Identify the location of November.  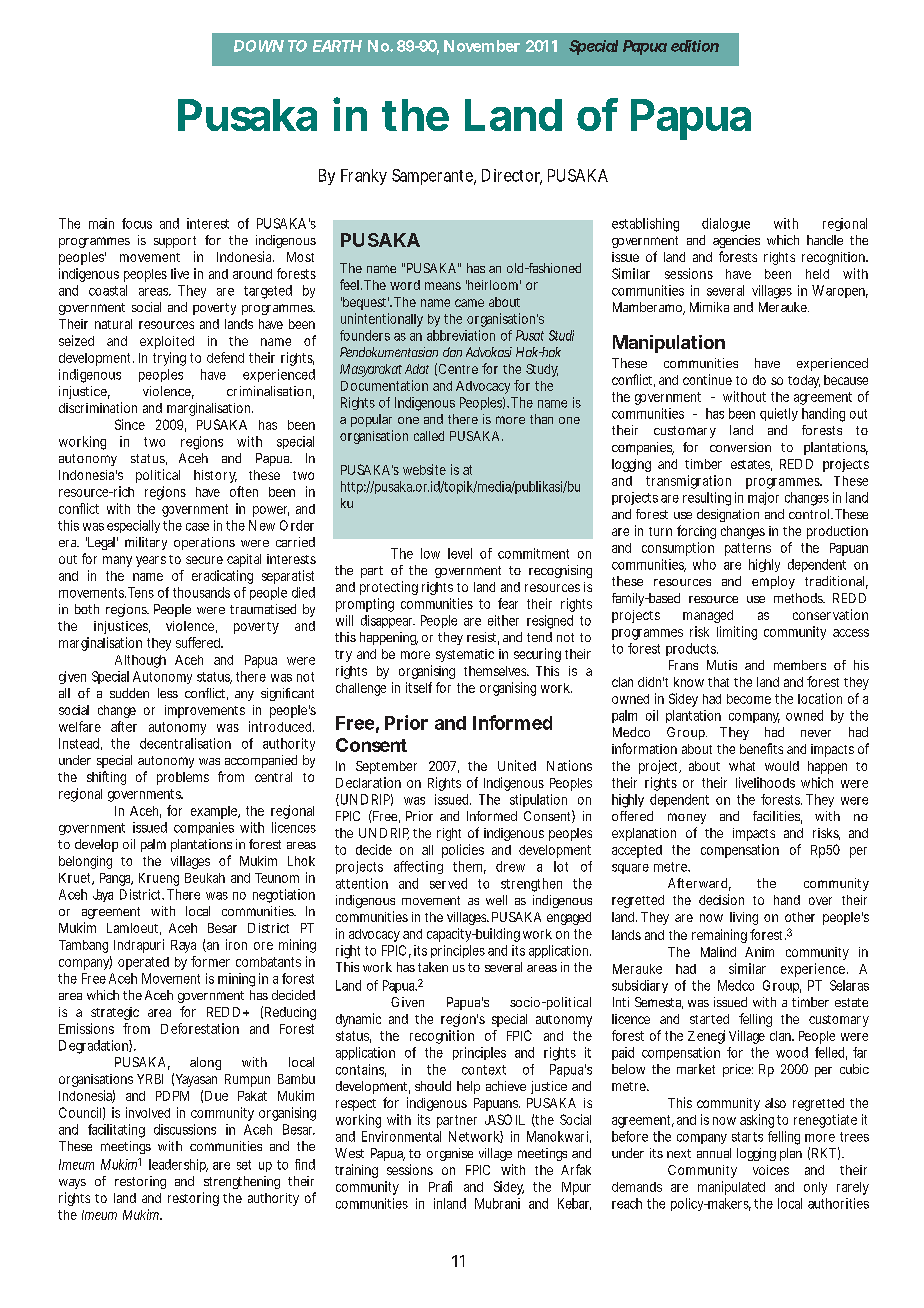
(482, 46).
